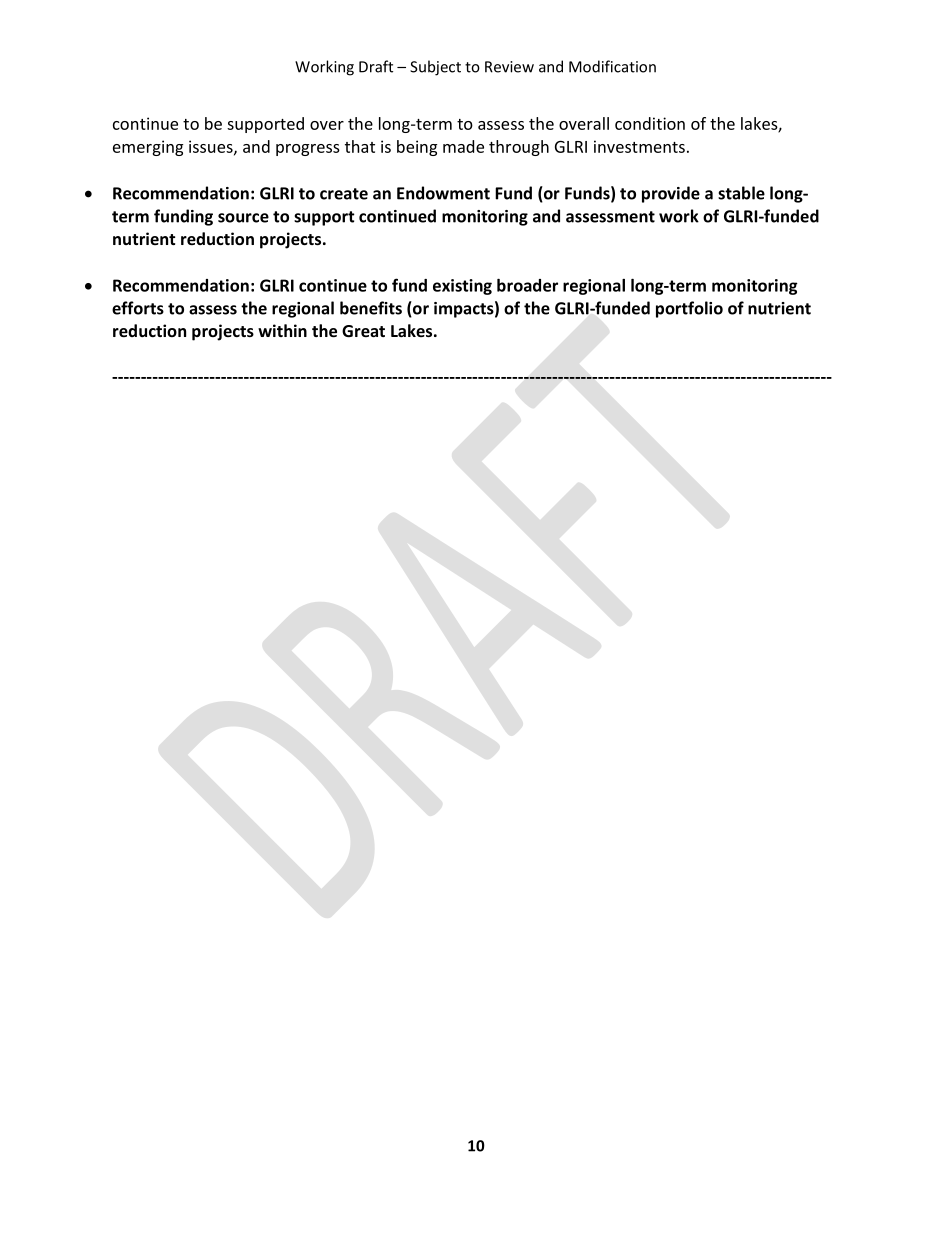 The image size is (952, 1233). What do you see at coordinates (612, 66) in the screenshot?
I see `Modification` at bounding box center [612, 66].
